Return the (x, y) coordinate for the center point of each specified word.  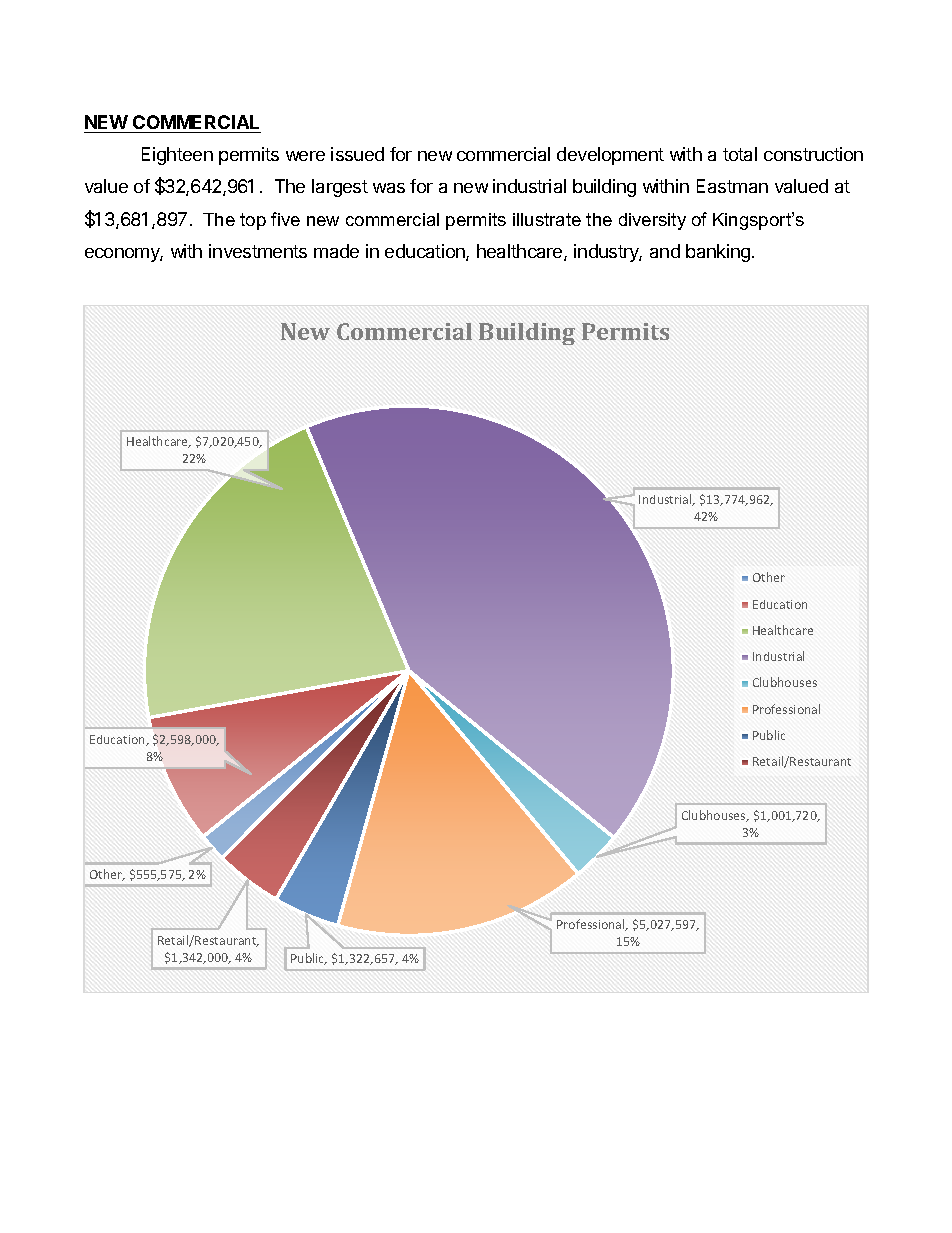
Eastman (732, 186)
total (740, 154)
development (610, 156)
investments (258, 251)
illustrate (547, 219)
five (285, 219)
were (305, 156)
